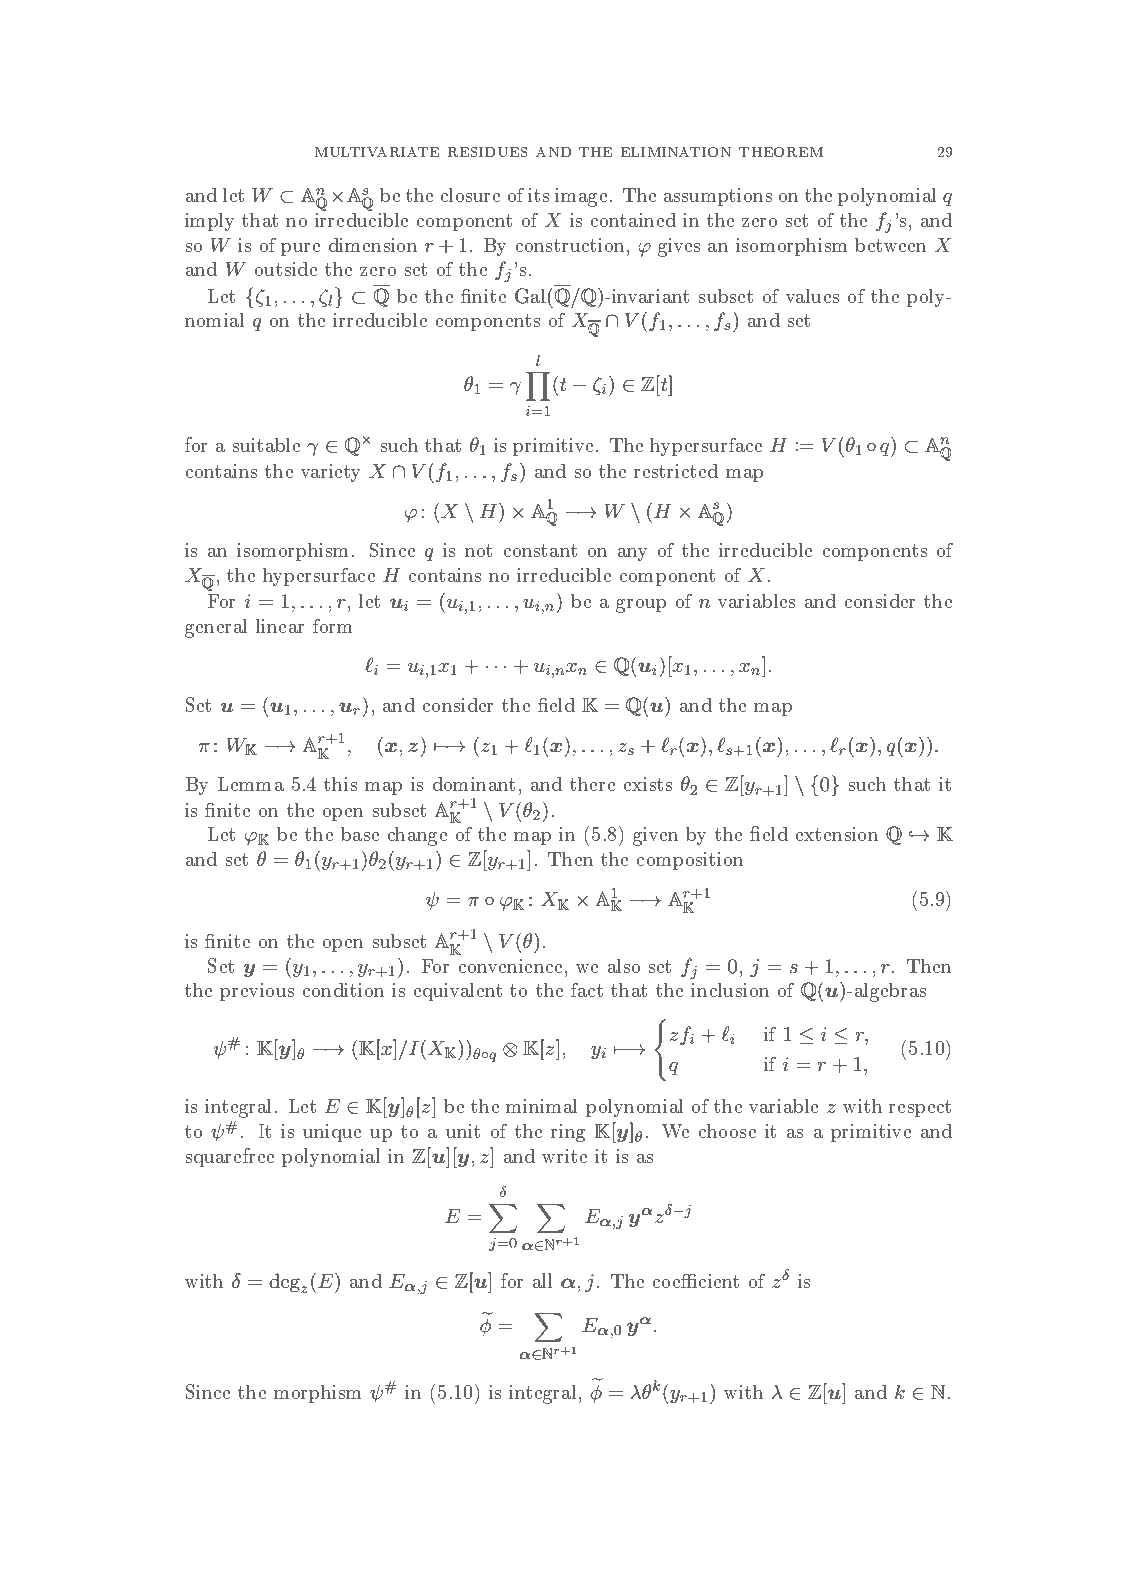  Describe the element at coordinates (332, 1133) in the screenshot. I see `unique` at that location.
